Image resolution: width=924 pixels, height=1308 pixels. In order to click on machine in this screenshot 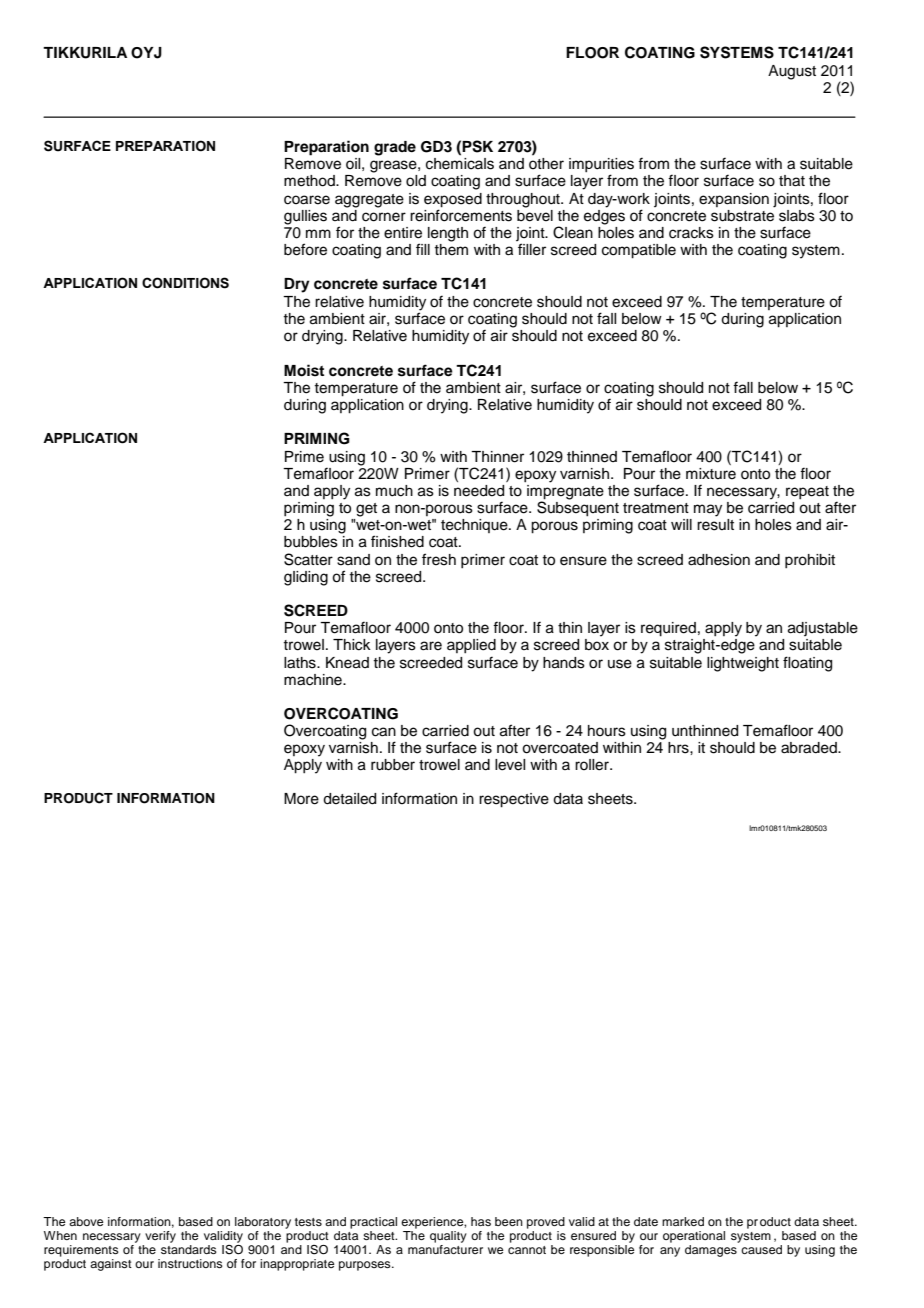, I will do `click(314, 680)`.
